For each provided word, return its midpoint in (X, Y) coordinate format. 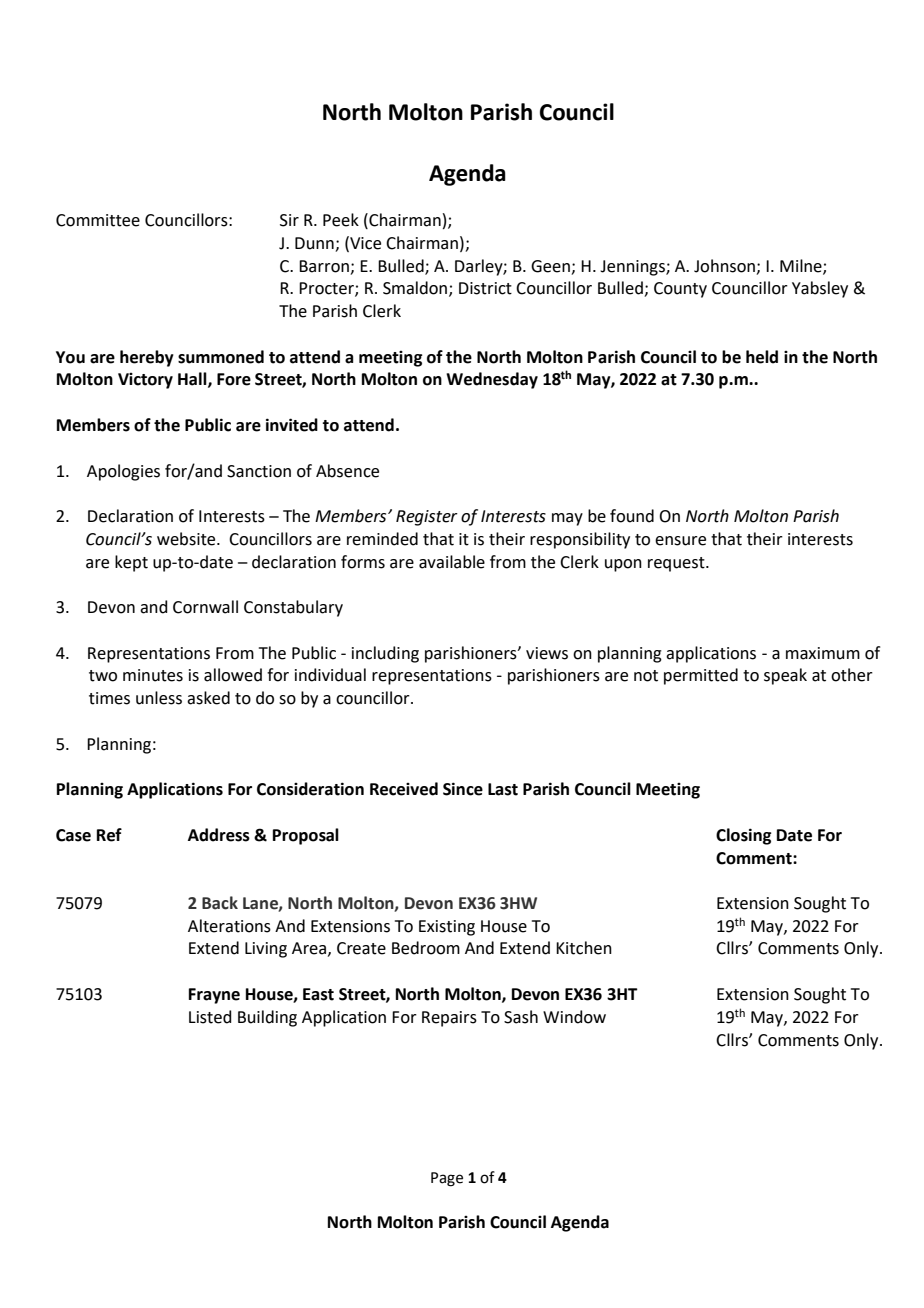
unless (159, 698)
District (485, 288)
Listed (210, 1017)
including (385, 654)
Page (447, 1179)
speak (785, 676)
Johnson (724, 266)
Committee (98, 220)
